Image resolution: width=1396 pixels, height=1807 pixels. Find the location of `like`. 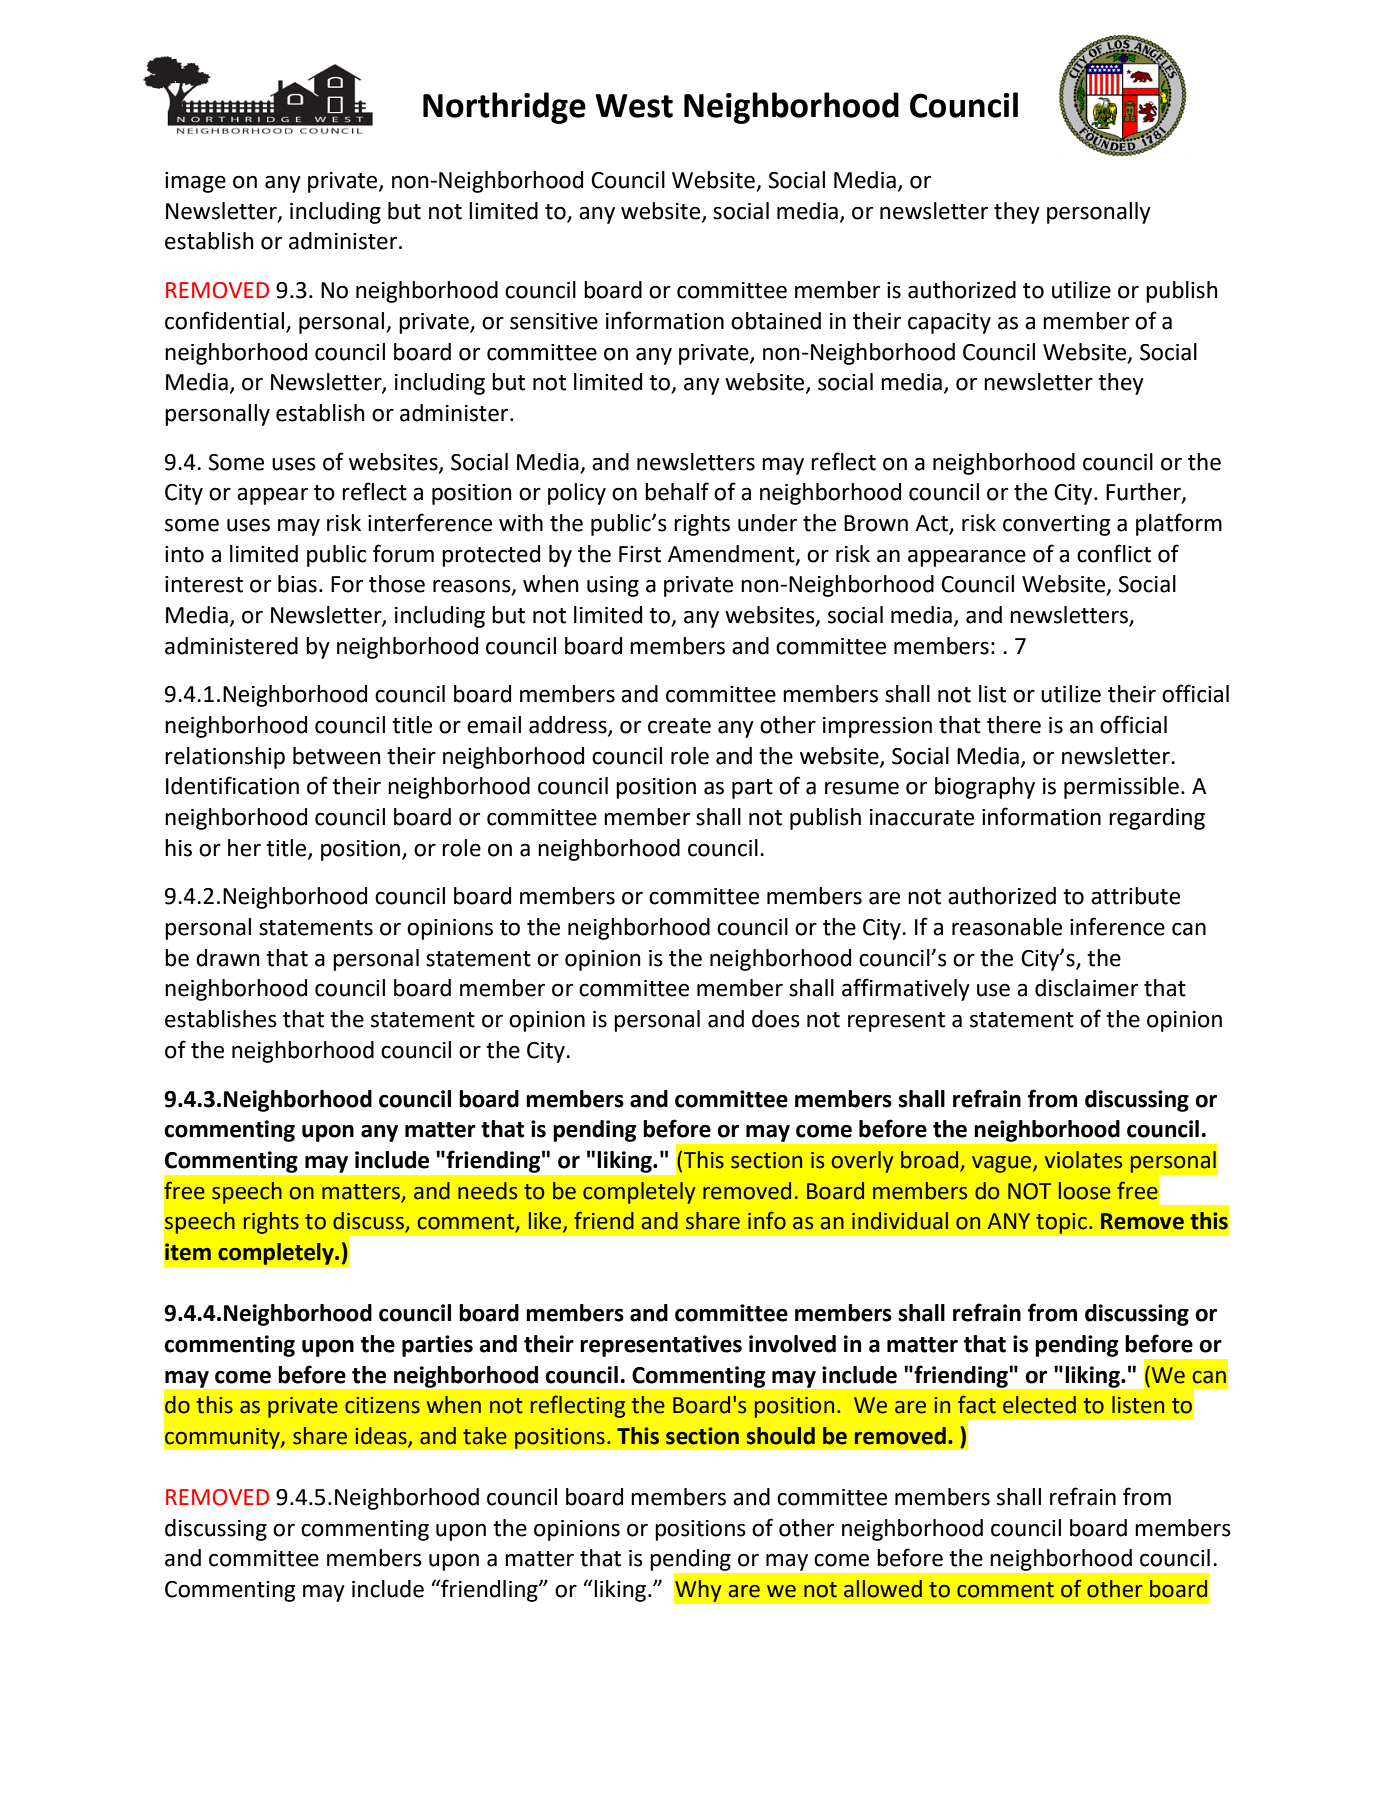

like is located at coordinates (546, 1222).
